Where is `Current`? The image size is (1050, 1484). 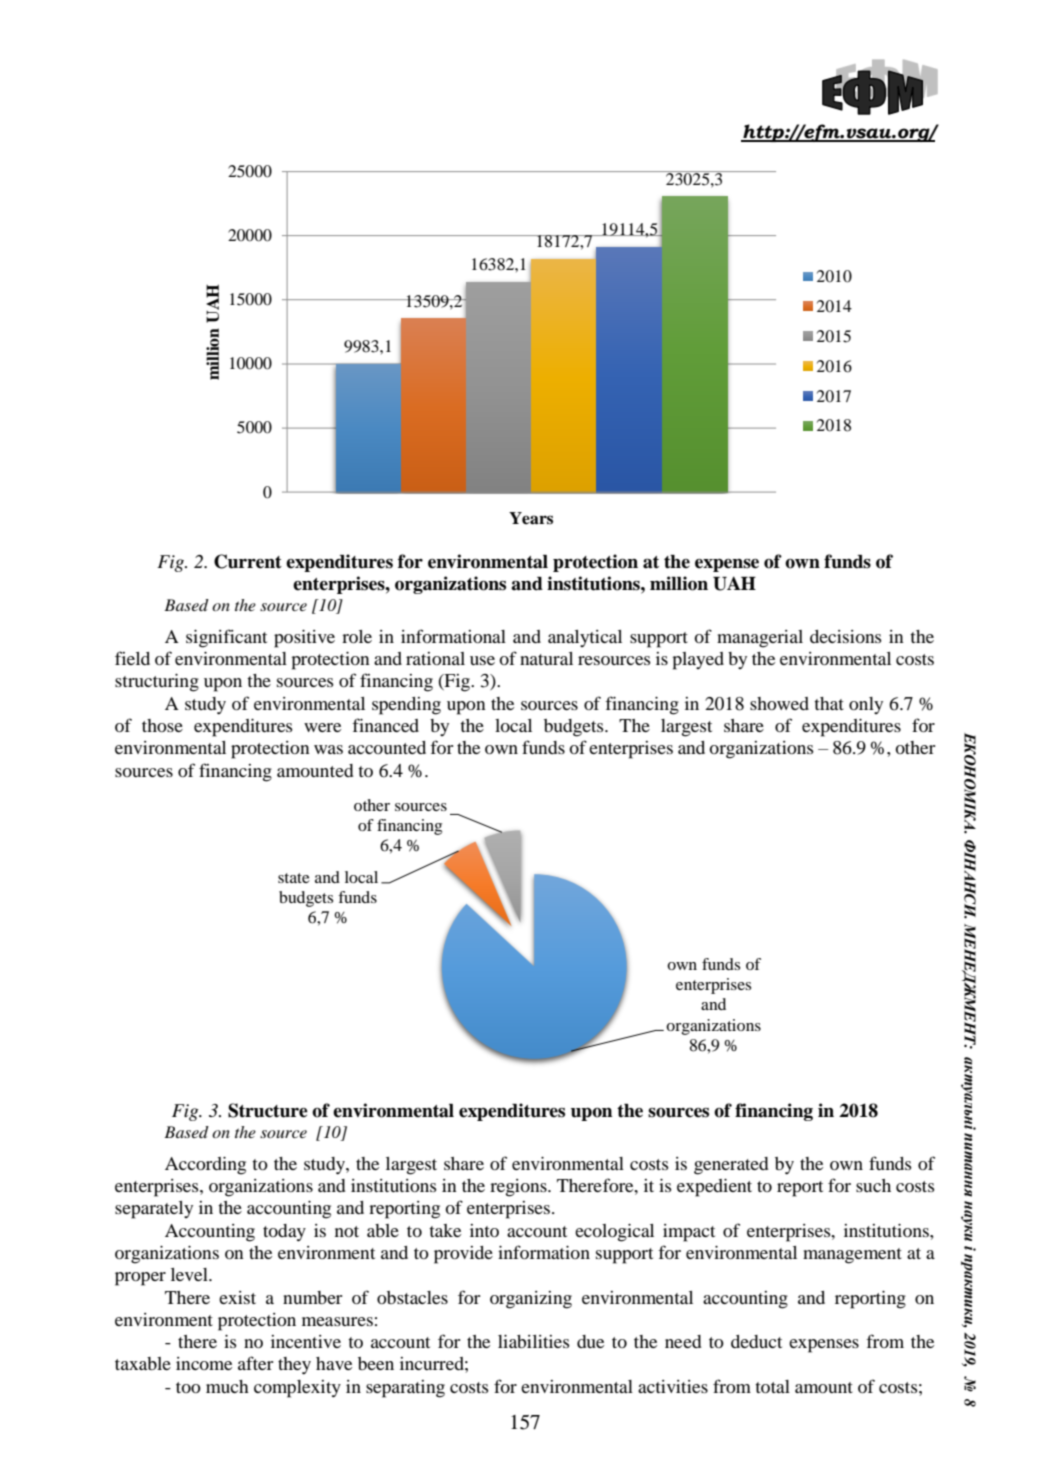
Current is located at coordinates (248, 561).
